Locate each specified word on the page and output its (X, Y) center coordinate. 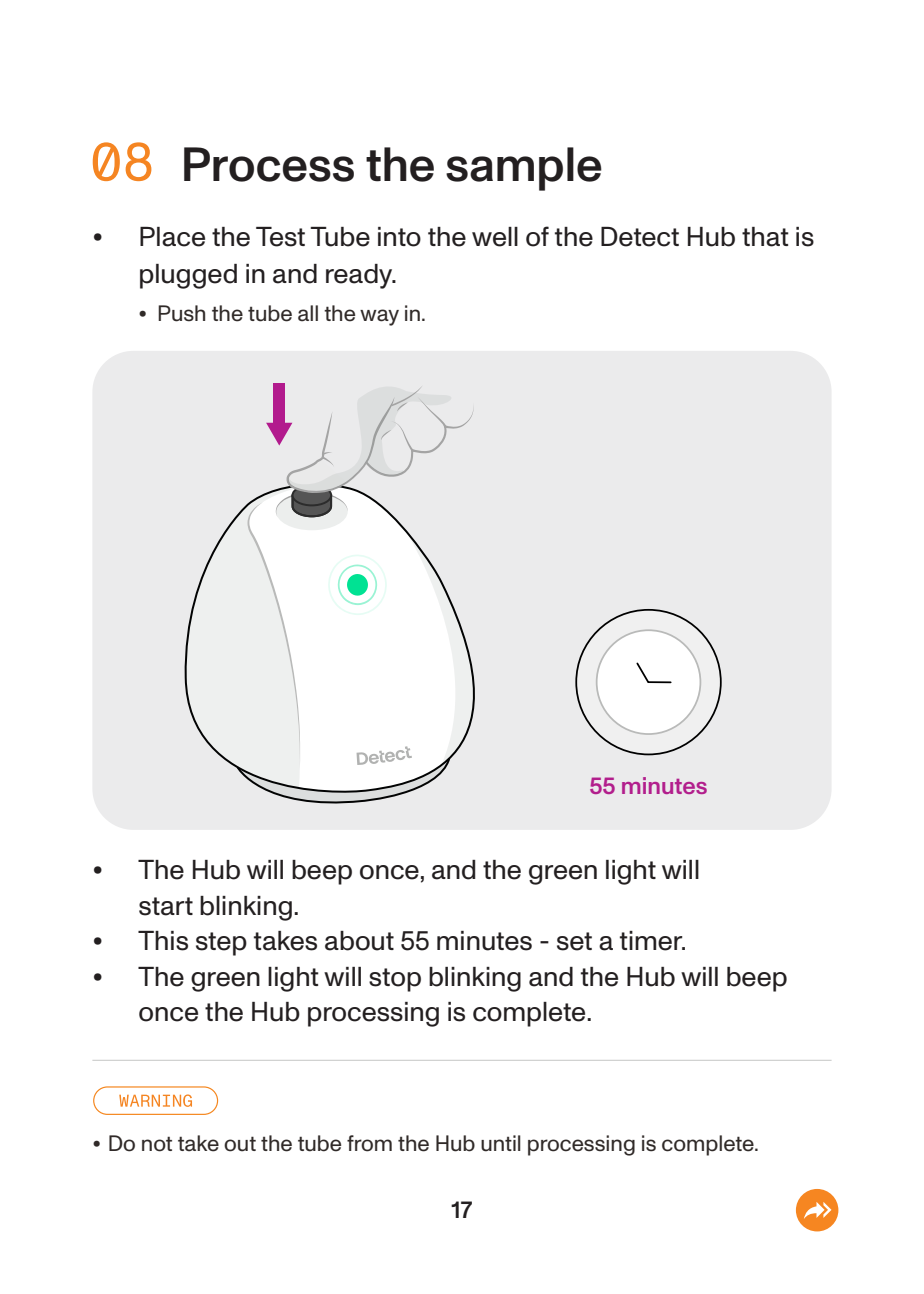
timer (652, 941)
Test (280, 237)
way (379, 317)
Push (181, 313)
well (495, 237)
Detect (640, 237)
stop (395, 980)
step (221, 944)
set (574, 941)
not (157, 1144)
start (166, 906)
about (359, 941)
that (765, 237)
